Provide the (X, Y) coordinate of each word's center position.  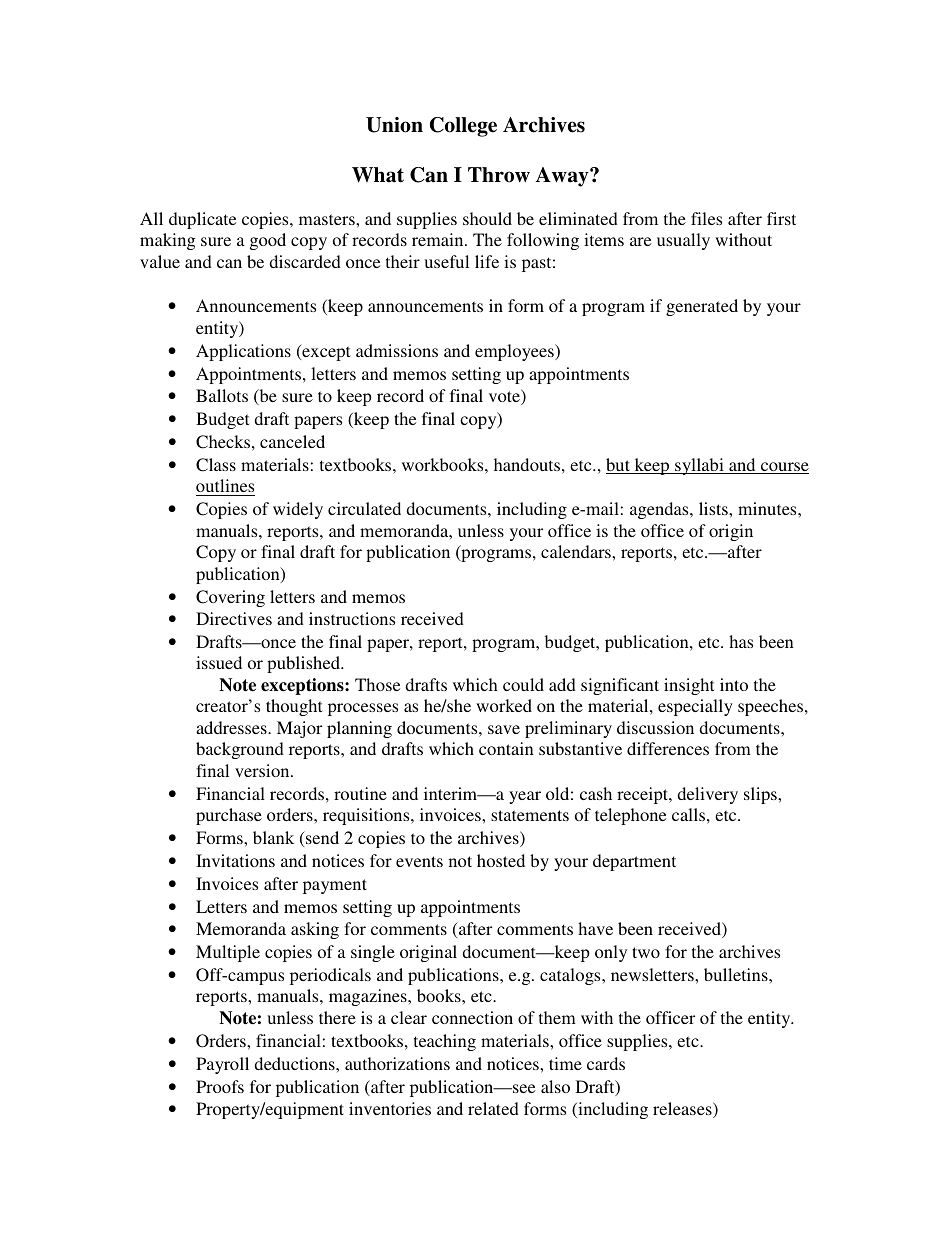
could (523, 684)
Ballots (222, 395)
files (706, 218)
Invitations (235, 860)
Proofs (220, 1086)
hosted (501, 860)
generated (702, 307)
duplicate (202, 220)
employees (515, 352)
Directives (234, 618)
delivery (707, 795)
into (734, 684)
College (463, 127)
